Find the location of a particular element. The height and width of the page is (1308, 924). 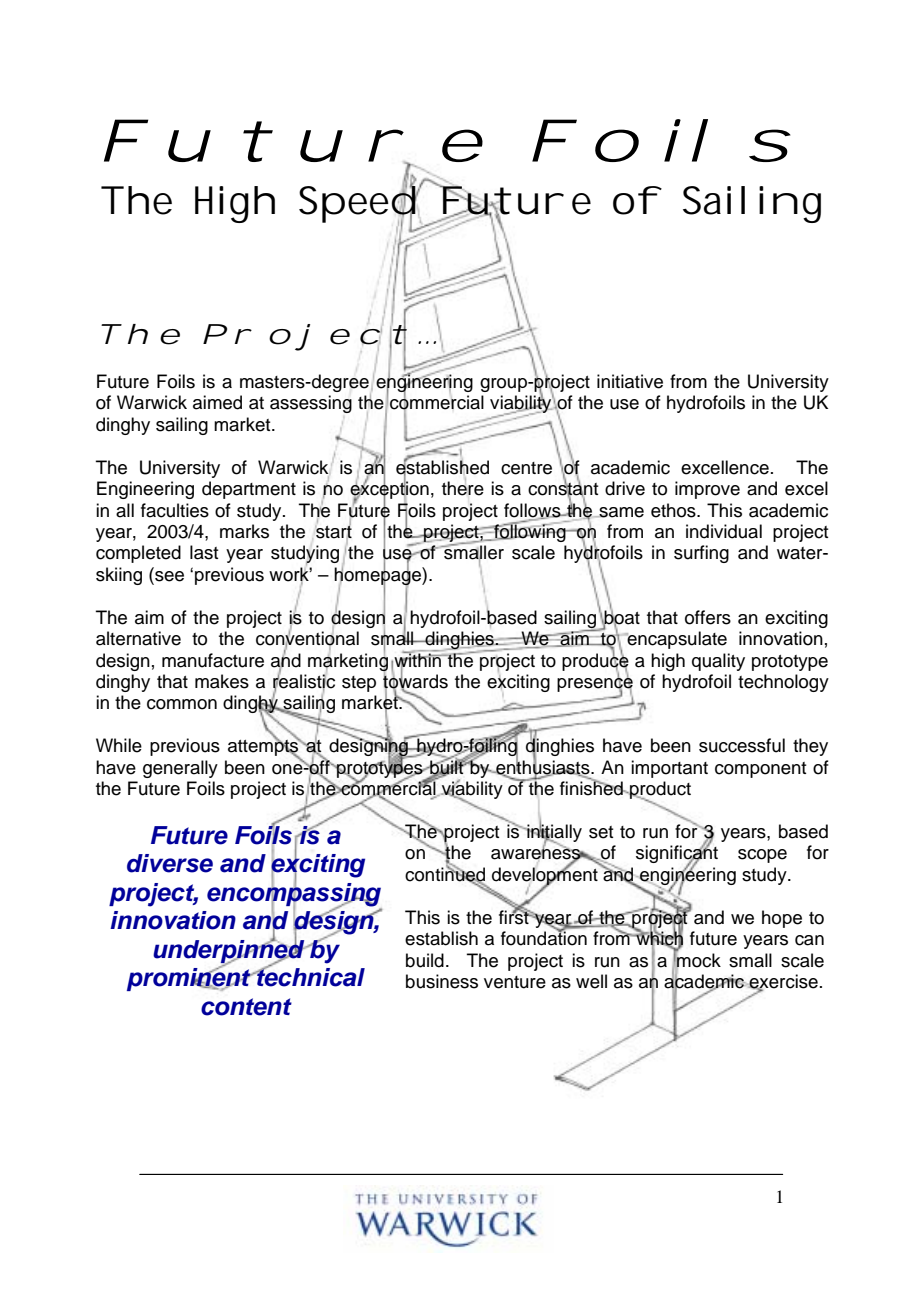

diverse is located at coordinates (170, 863).
